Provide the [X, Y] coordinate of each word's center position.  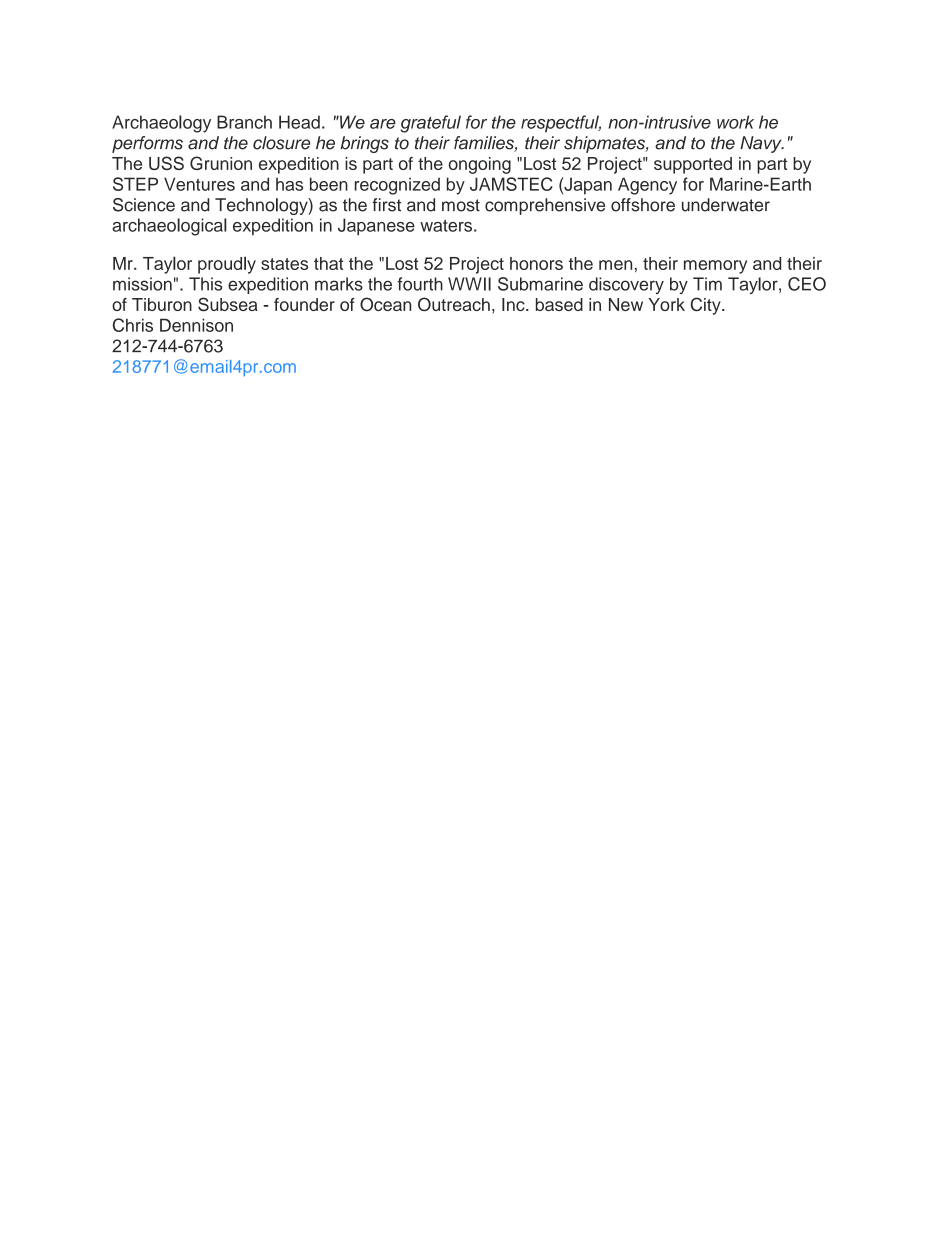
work [735, 122]
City [707, 306]
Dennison [196, 325]
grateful [430, 124]
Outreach [454, 304]
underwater [726, 205]
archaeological [169, 227]
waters [446, 226]
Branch [244, 122]
